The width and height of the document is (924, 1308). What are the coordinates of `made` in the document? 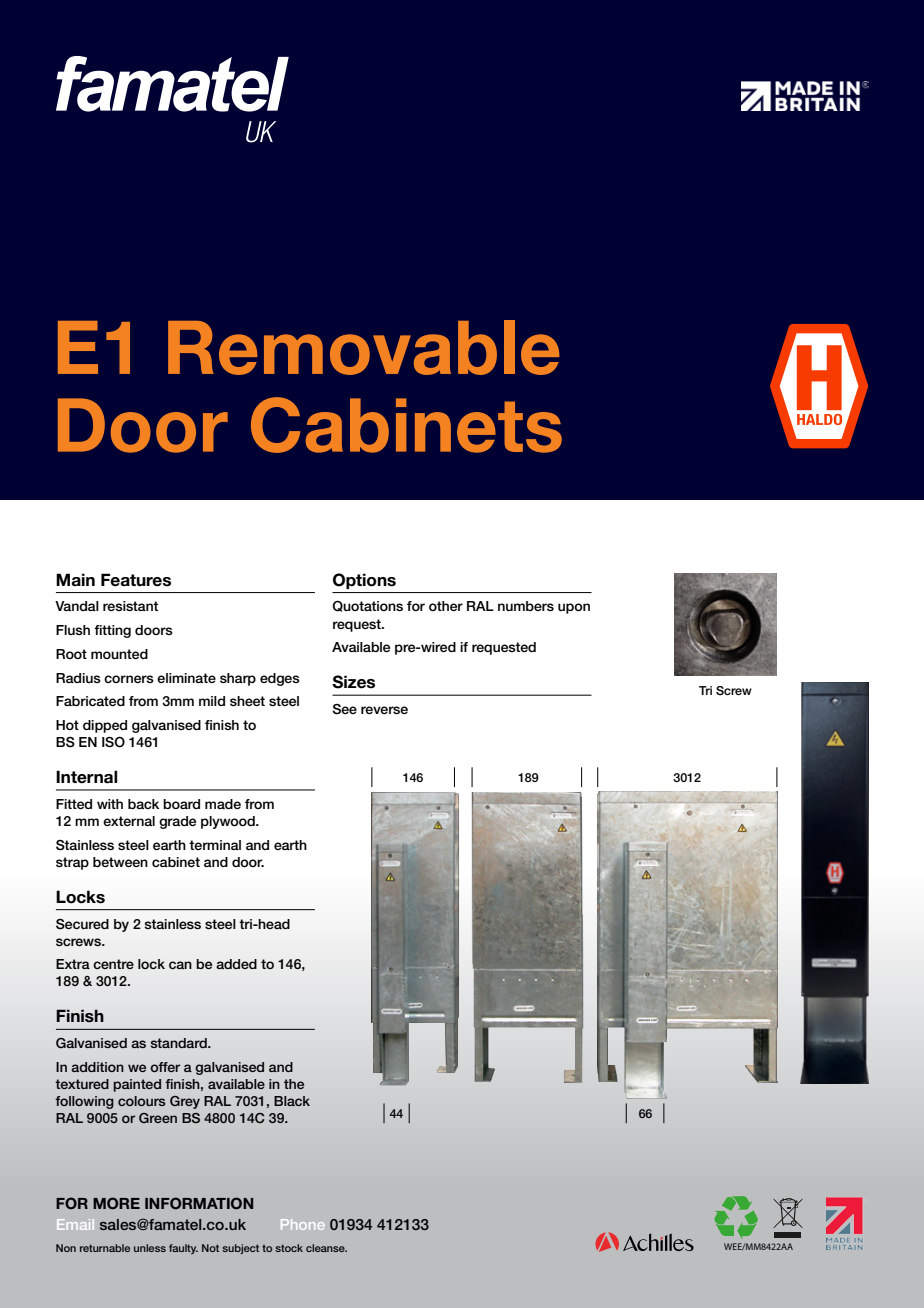 It's located at (223, 804).
